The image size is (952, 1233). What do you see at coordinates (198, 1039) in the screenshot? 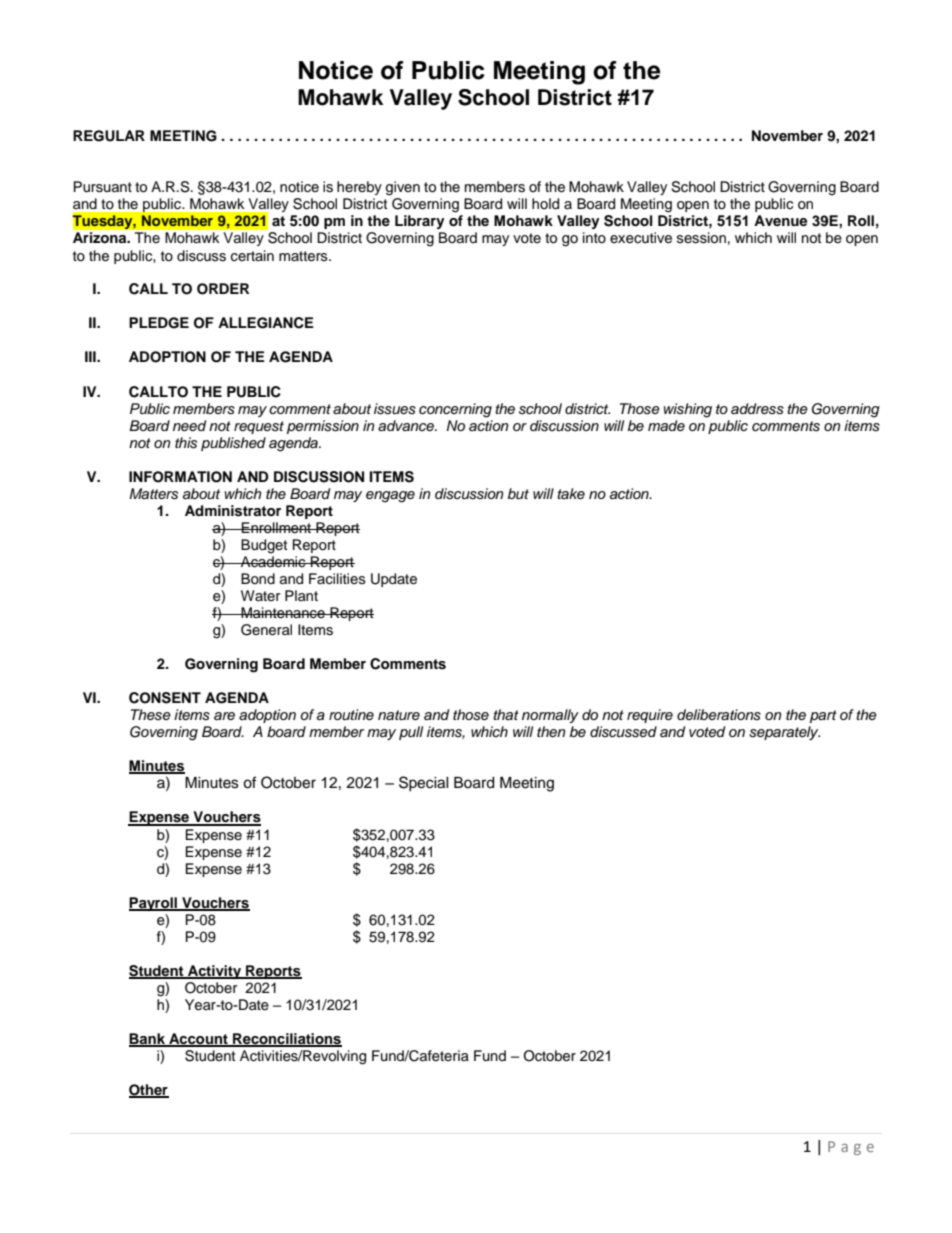
I see `Account` at bounding box center [198, 1039].
